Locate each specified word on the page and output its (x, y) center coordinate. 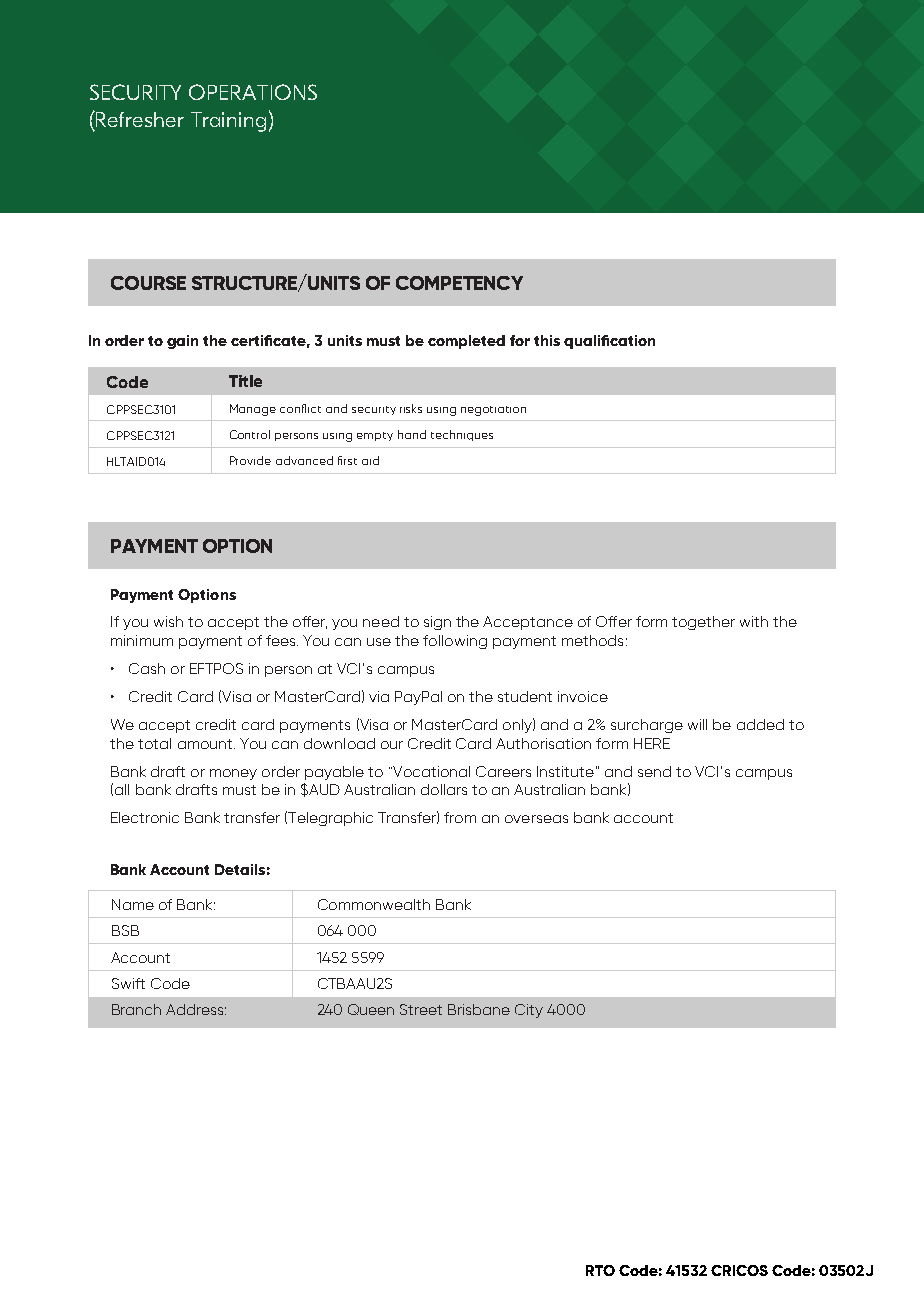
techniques (462, 435)
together (703, 623)
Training (228, 122)
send (654, 771)
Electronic (145, 817)
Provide (250, 460)
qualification (609, 342)
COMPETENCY (459, 283)
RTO (600, 1270)
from (460, 817)
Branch (136, 1009)
